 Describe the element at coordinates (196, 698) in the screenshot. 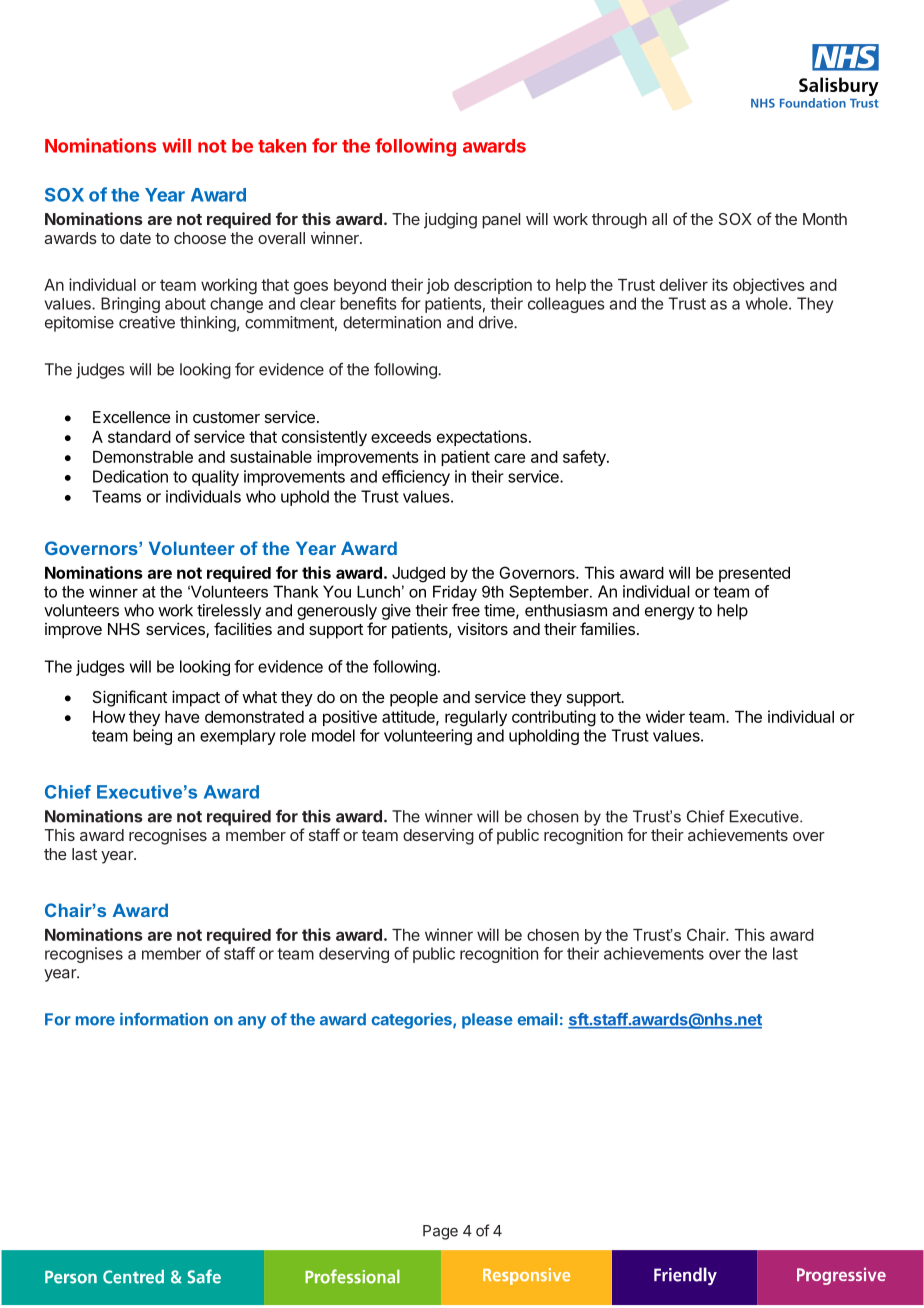

I see `impact` at that location.
